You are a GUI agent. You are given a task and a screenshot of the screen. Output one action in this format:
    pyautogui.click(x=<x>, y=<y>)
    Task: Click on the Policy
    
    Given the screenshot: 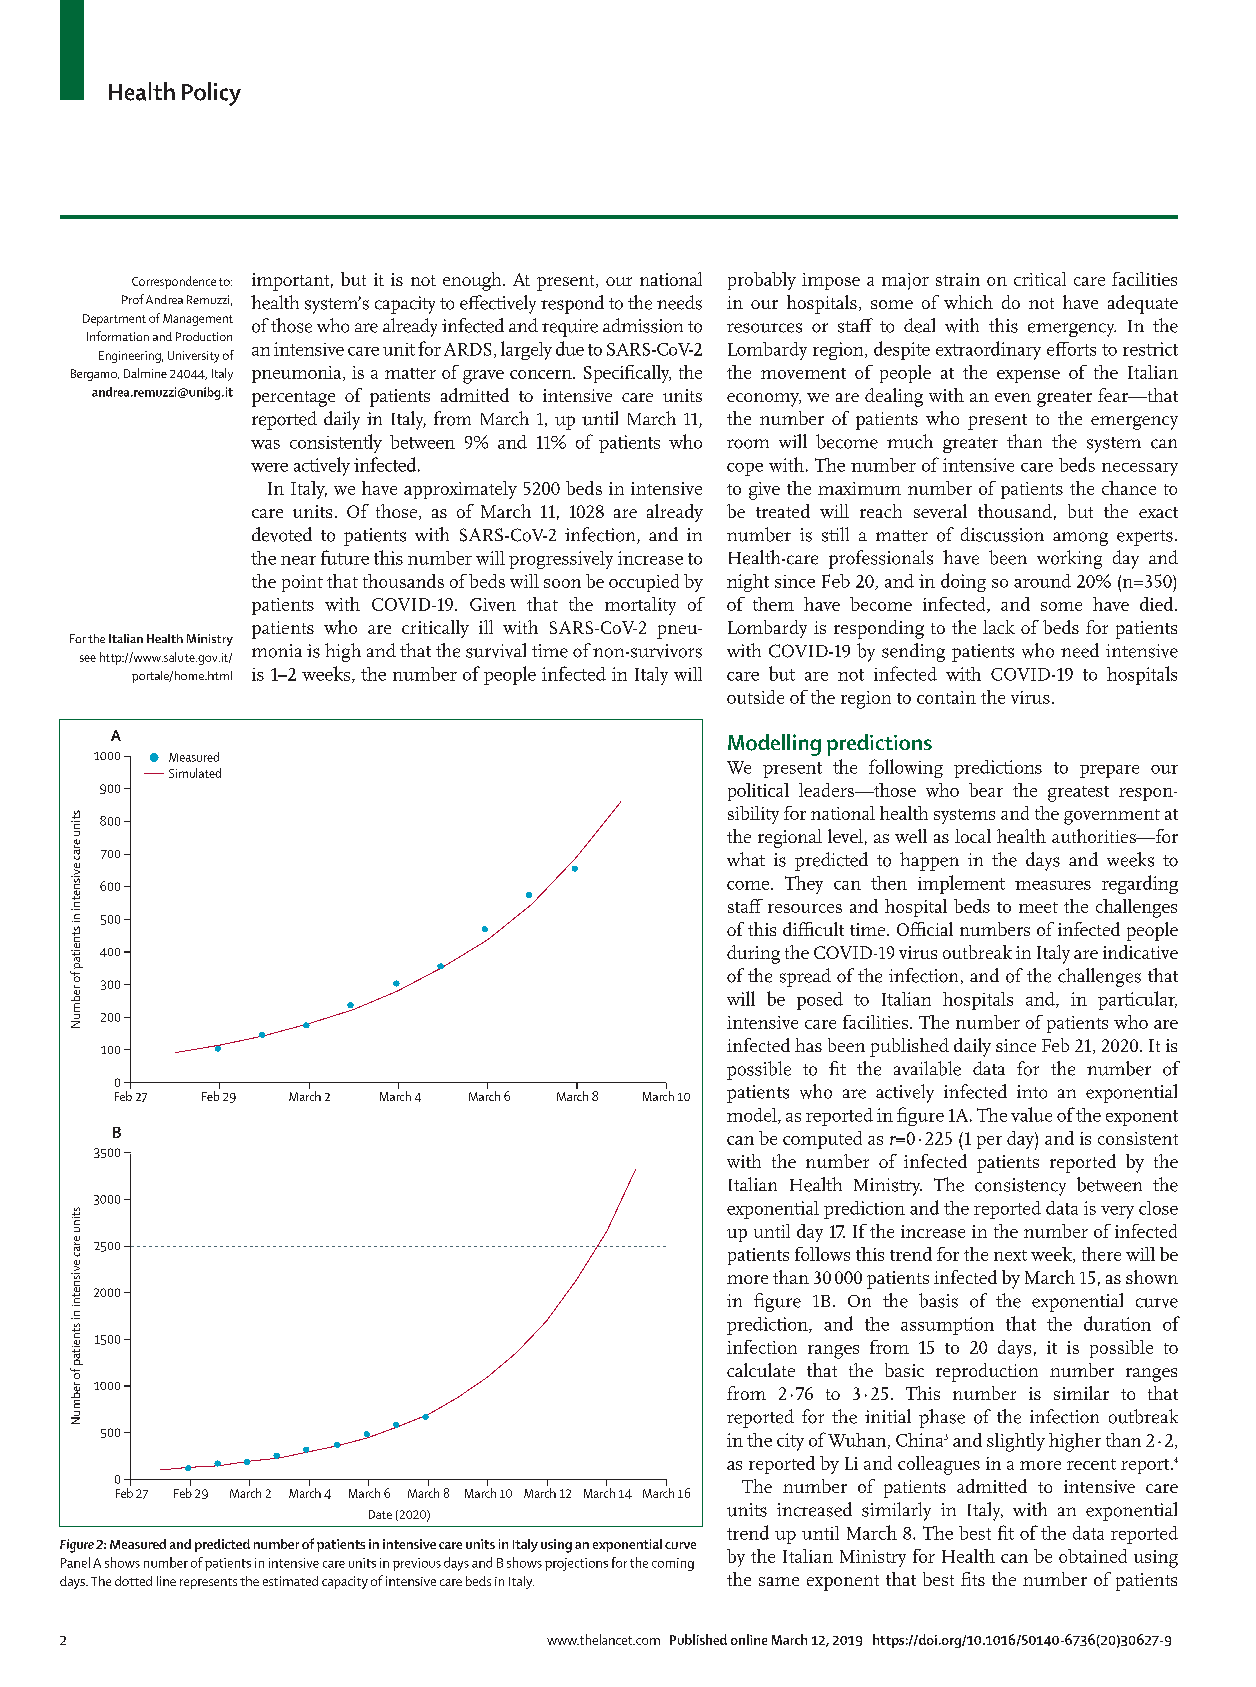 What is the action you would take?
    pyautogui.click(x=211, y=94)
